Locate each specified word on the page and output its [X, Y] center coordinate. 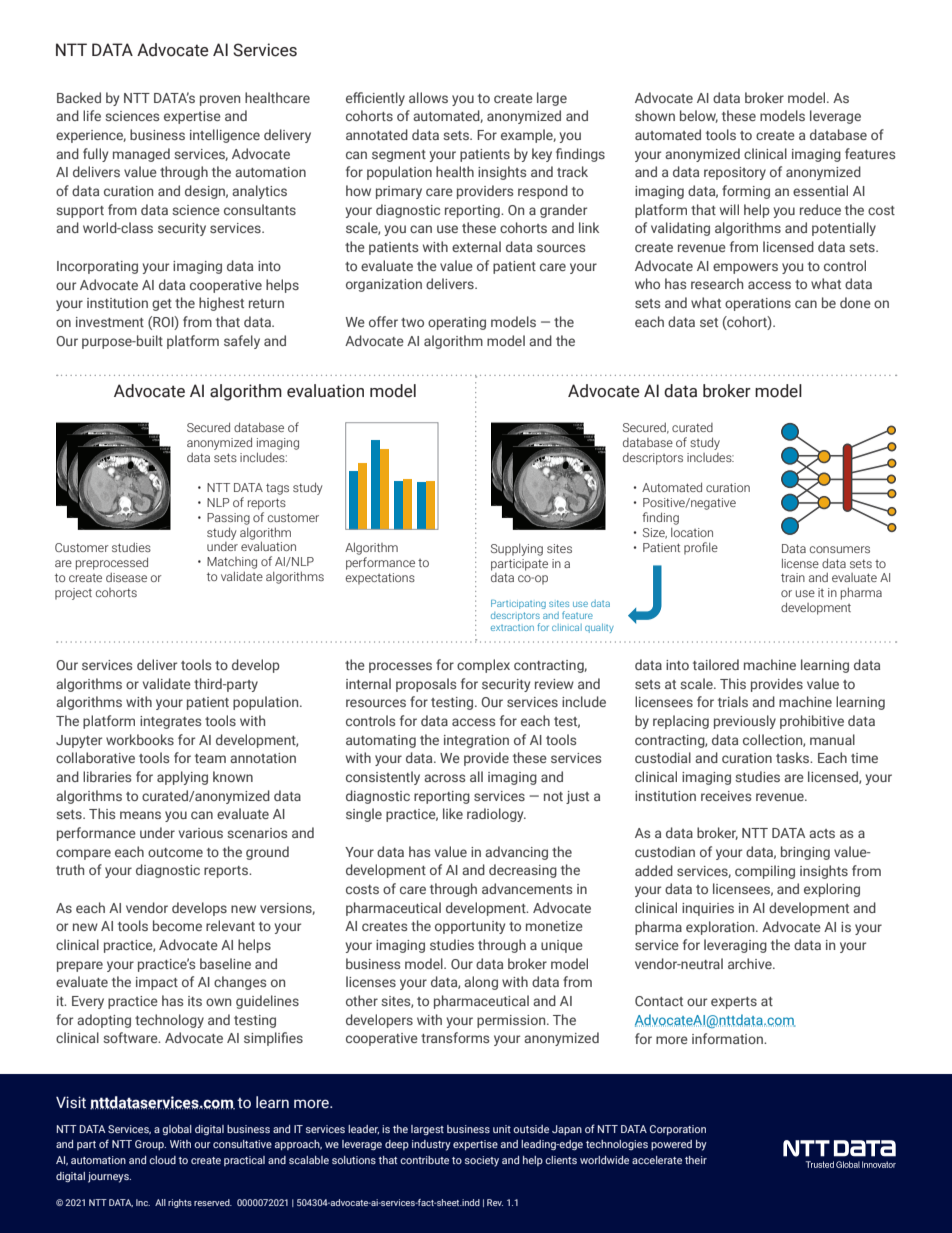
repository [735, 173]
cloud [162, 1160]
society [482, 1161]
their [696, 1160]
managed [141, 155]
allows [428, 97]
